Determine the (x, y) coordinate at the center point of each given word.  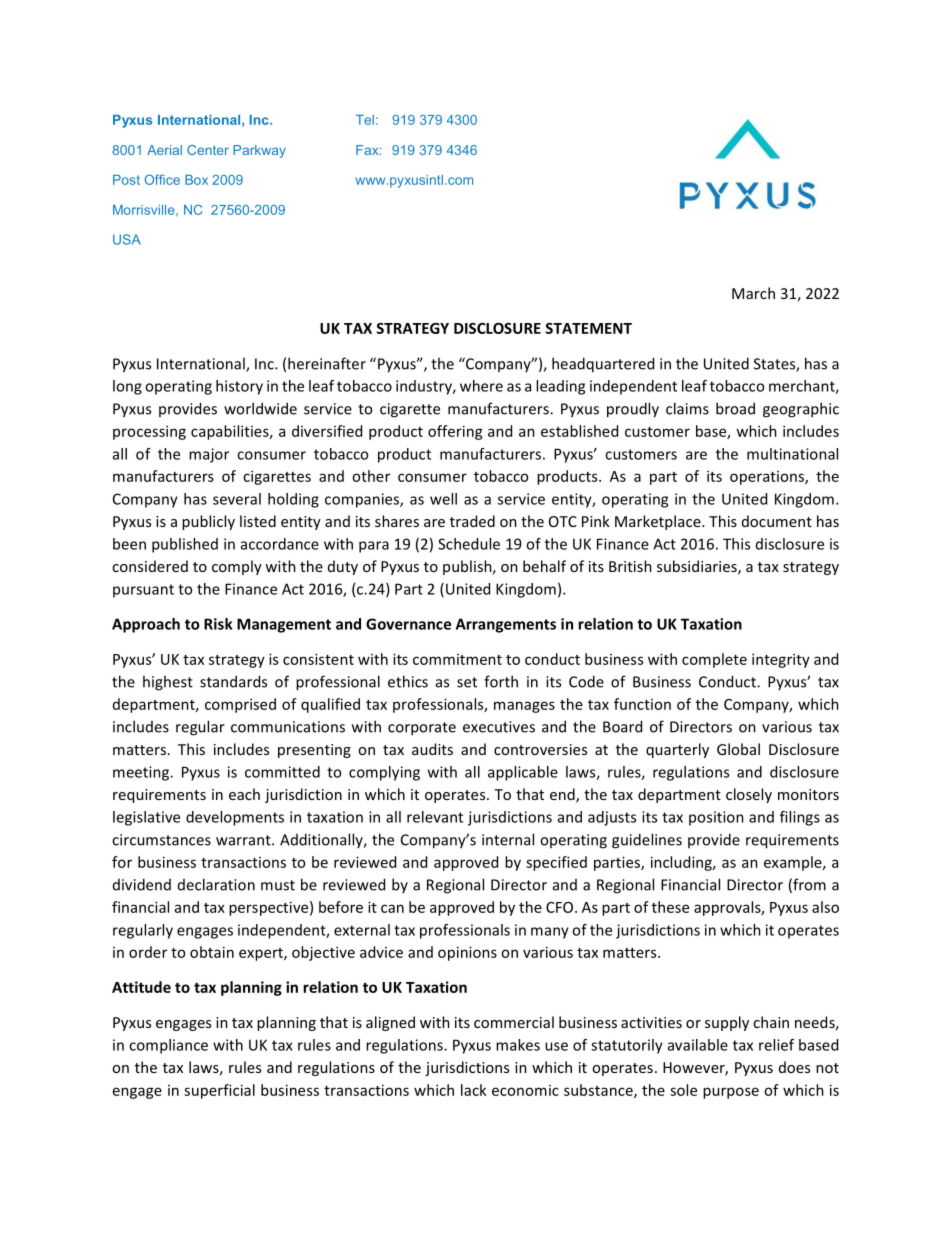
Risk (218, 624)
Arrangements (506, 625)
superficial (219, 1091)
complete (714, 660)
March (753, 293)
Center (208, 150)
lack (474, 1090)
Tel (365, 120)
